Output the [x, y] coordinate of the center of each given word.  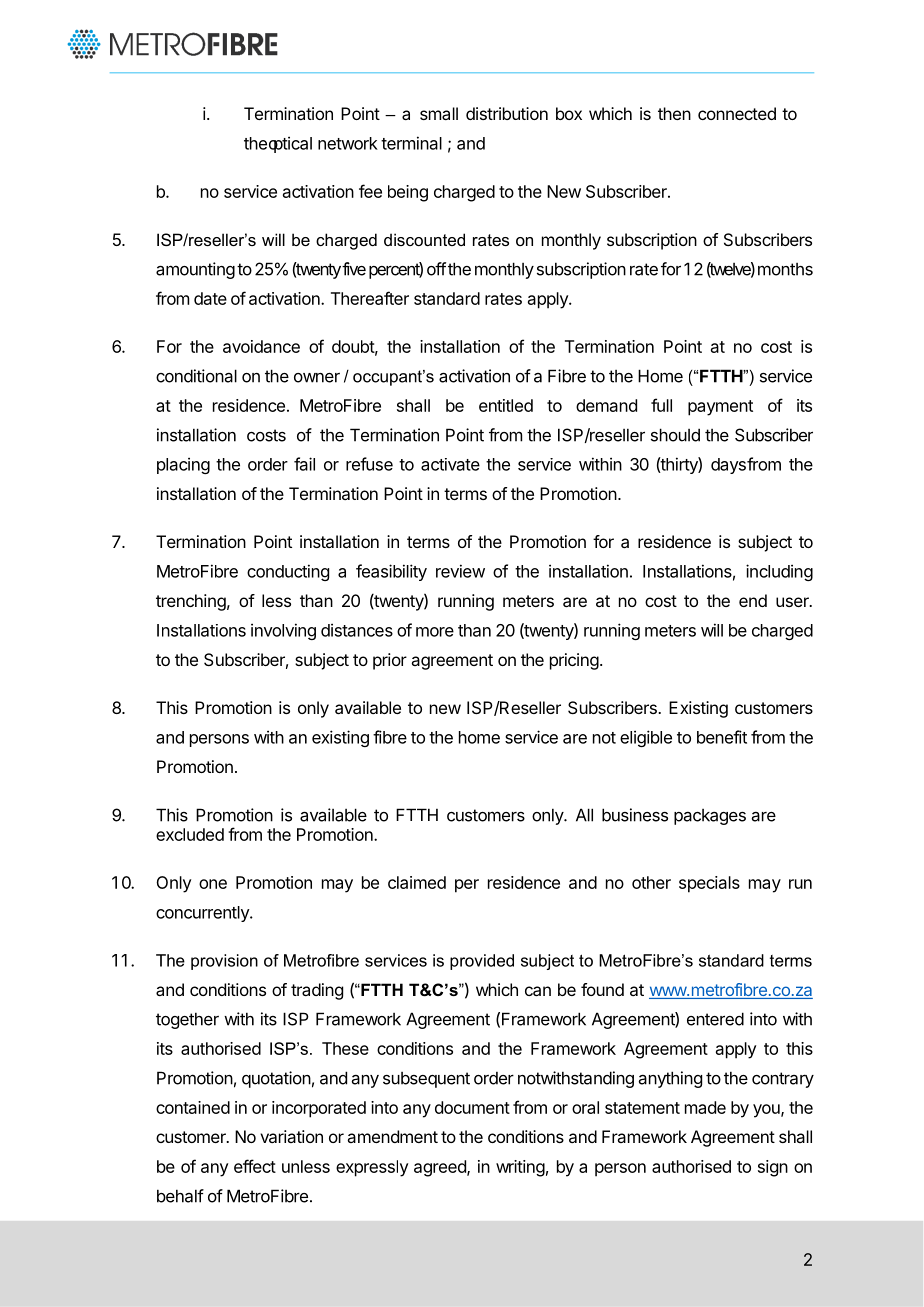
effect [255, 1166]
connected [737, 113]
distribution [507, 113]
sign [773, 1168]
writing [520, 1168]
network [348, 143]
